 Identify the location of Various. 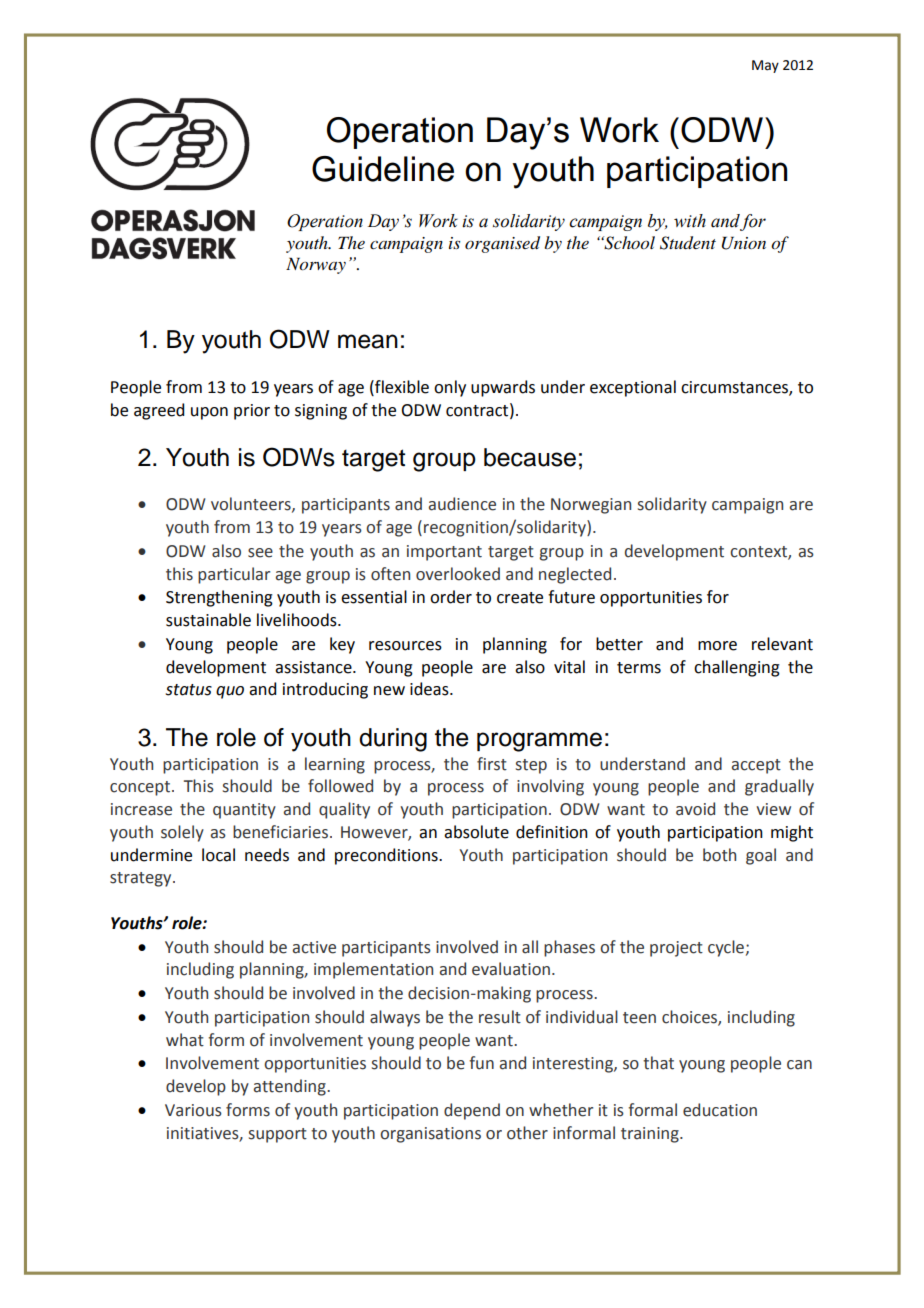
(193, 1110).
